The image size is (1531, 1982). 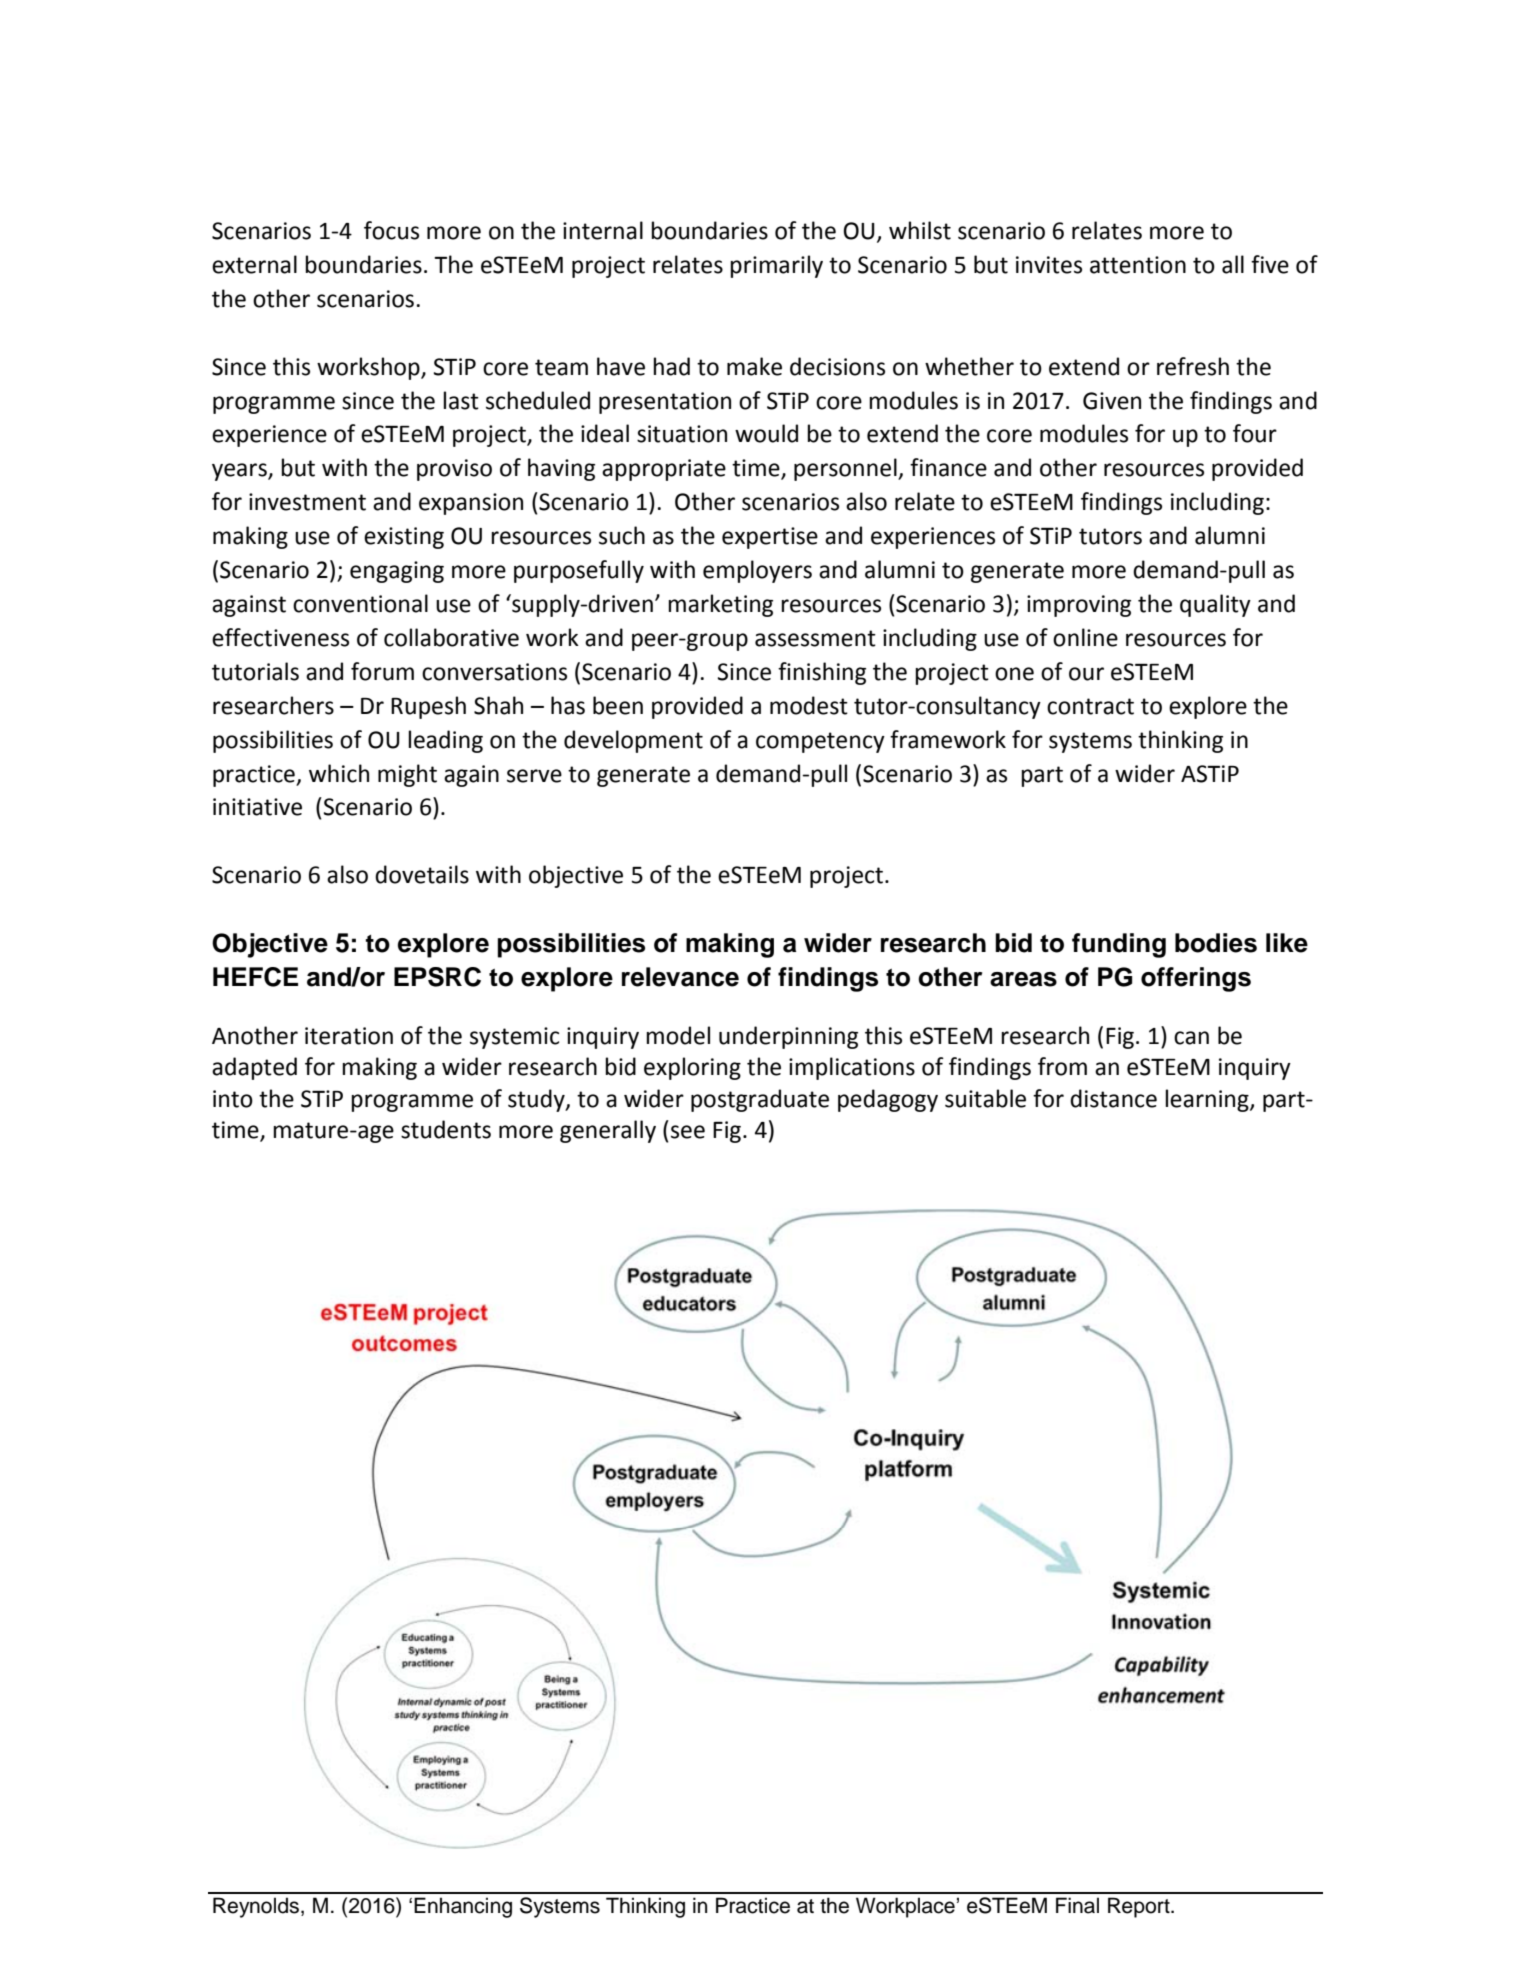 I want to click on Reynolds, so click(x=257, y=1907).
